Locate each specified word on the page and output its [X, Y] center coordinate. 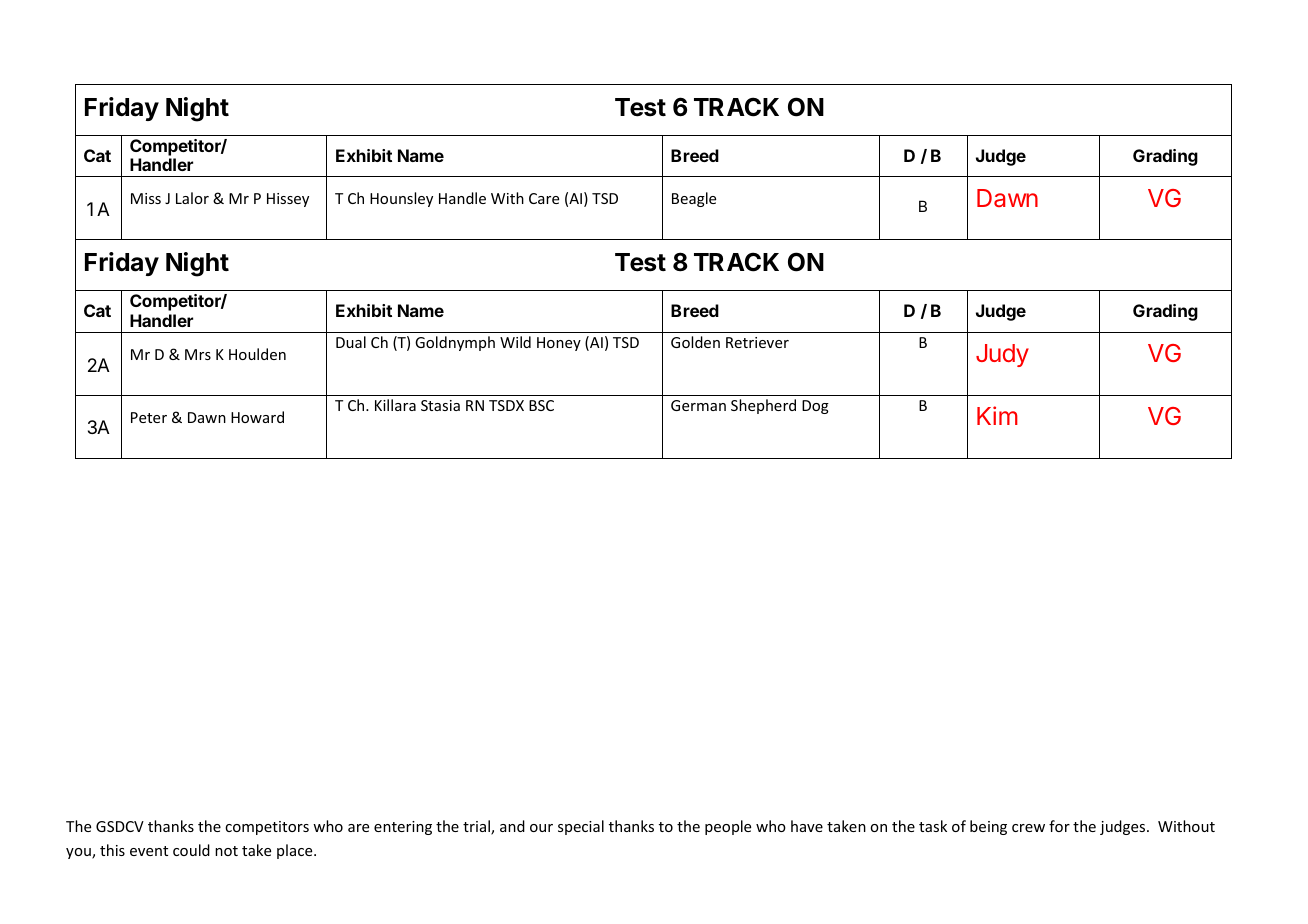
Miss [146, 198]
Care [544, 198]
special [581, 827]
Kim [997, 415]
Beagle [694, 199]
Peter [149, 417]
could [191, 850]
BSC [541, 405]
